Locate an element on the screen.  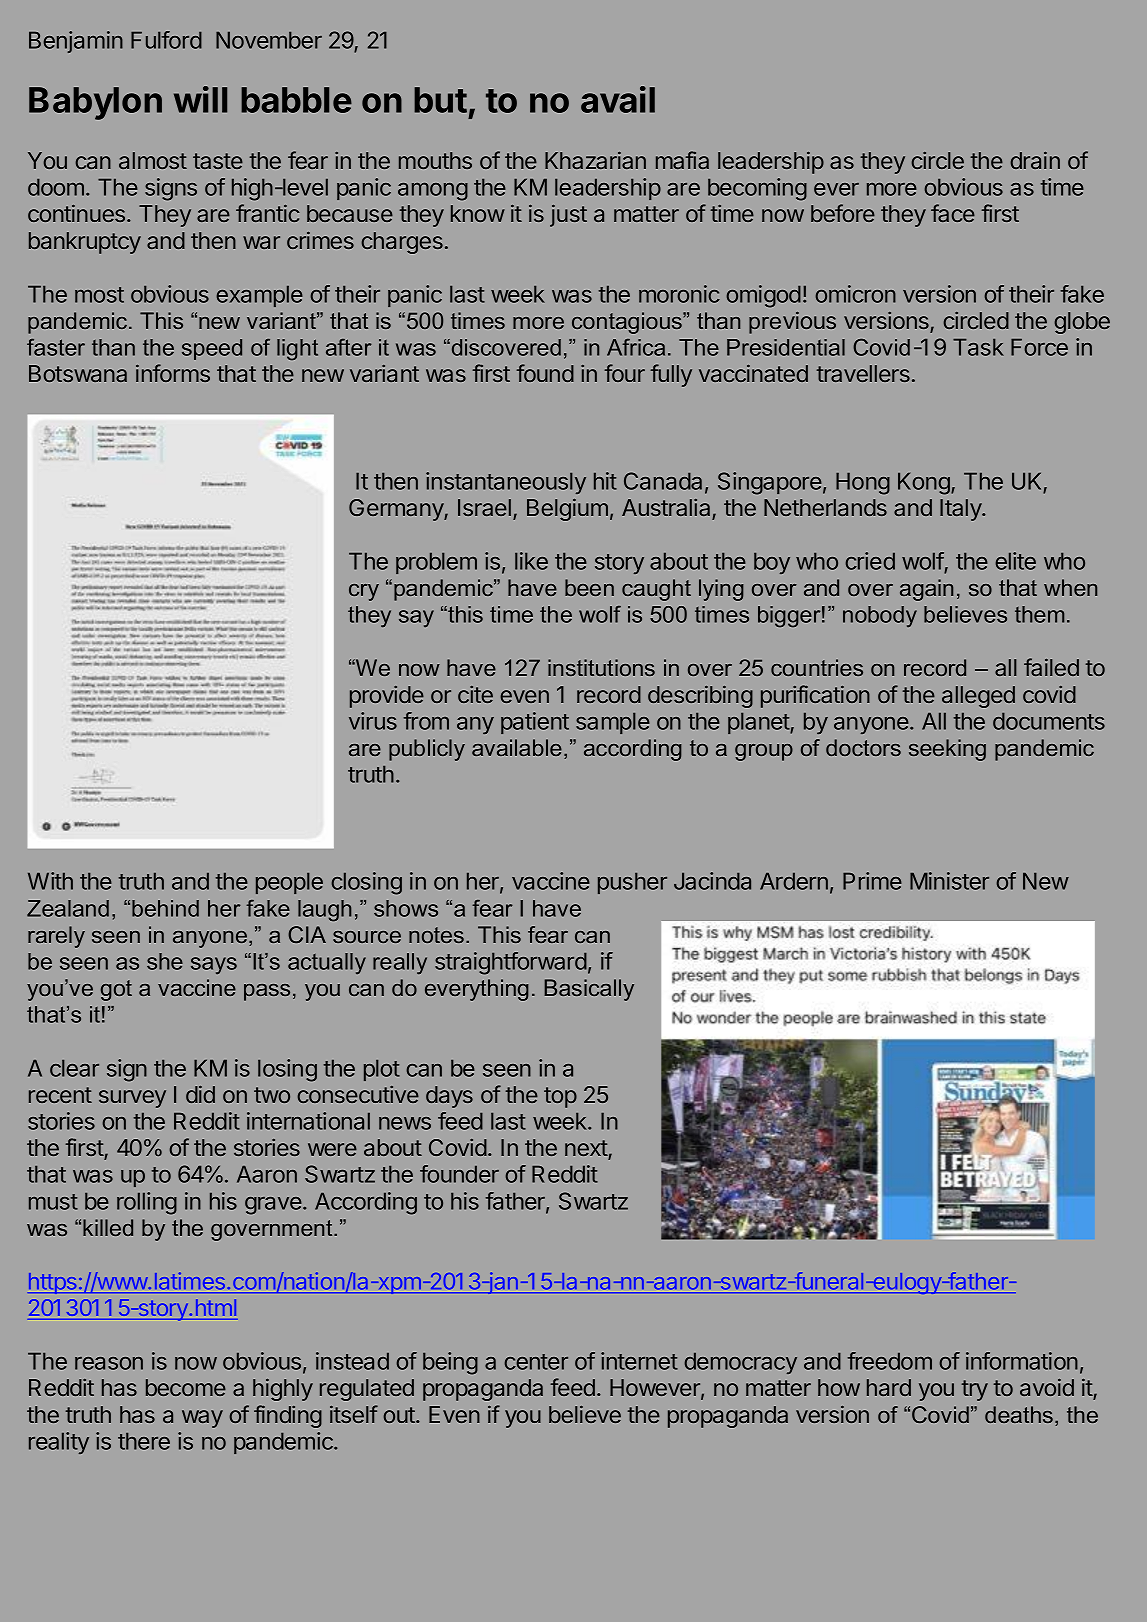
Minister is located at coordinates (949, 881).
